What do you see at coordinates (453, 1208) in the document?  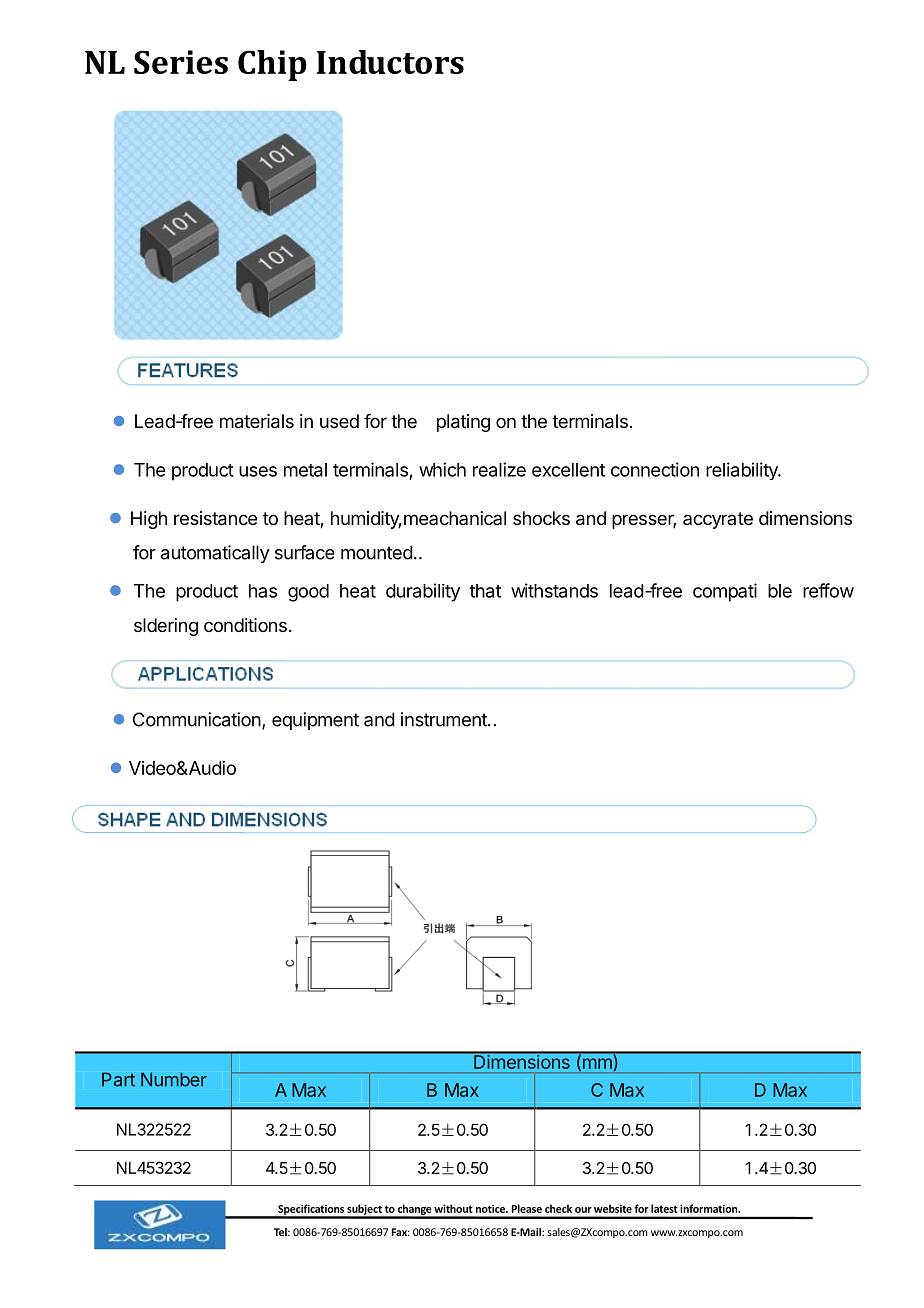 I see `without` at bounding box center [453, 1208].
